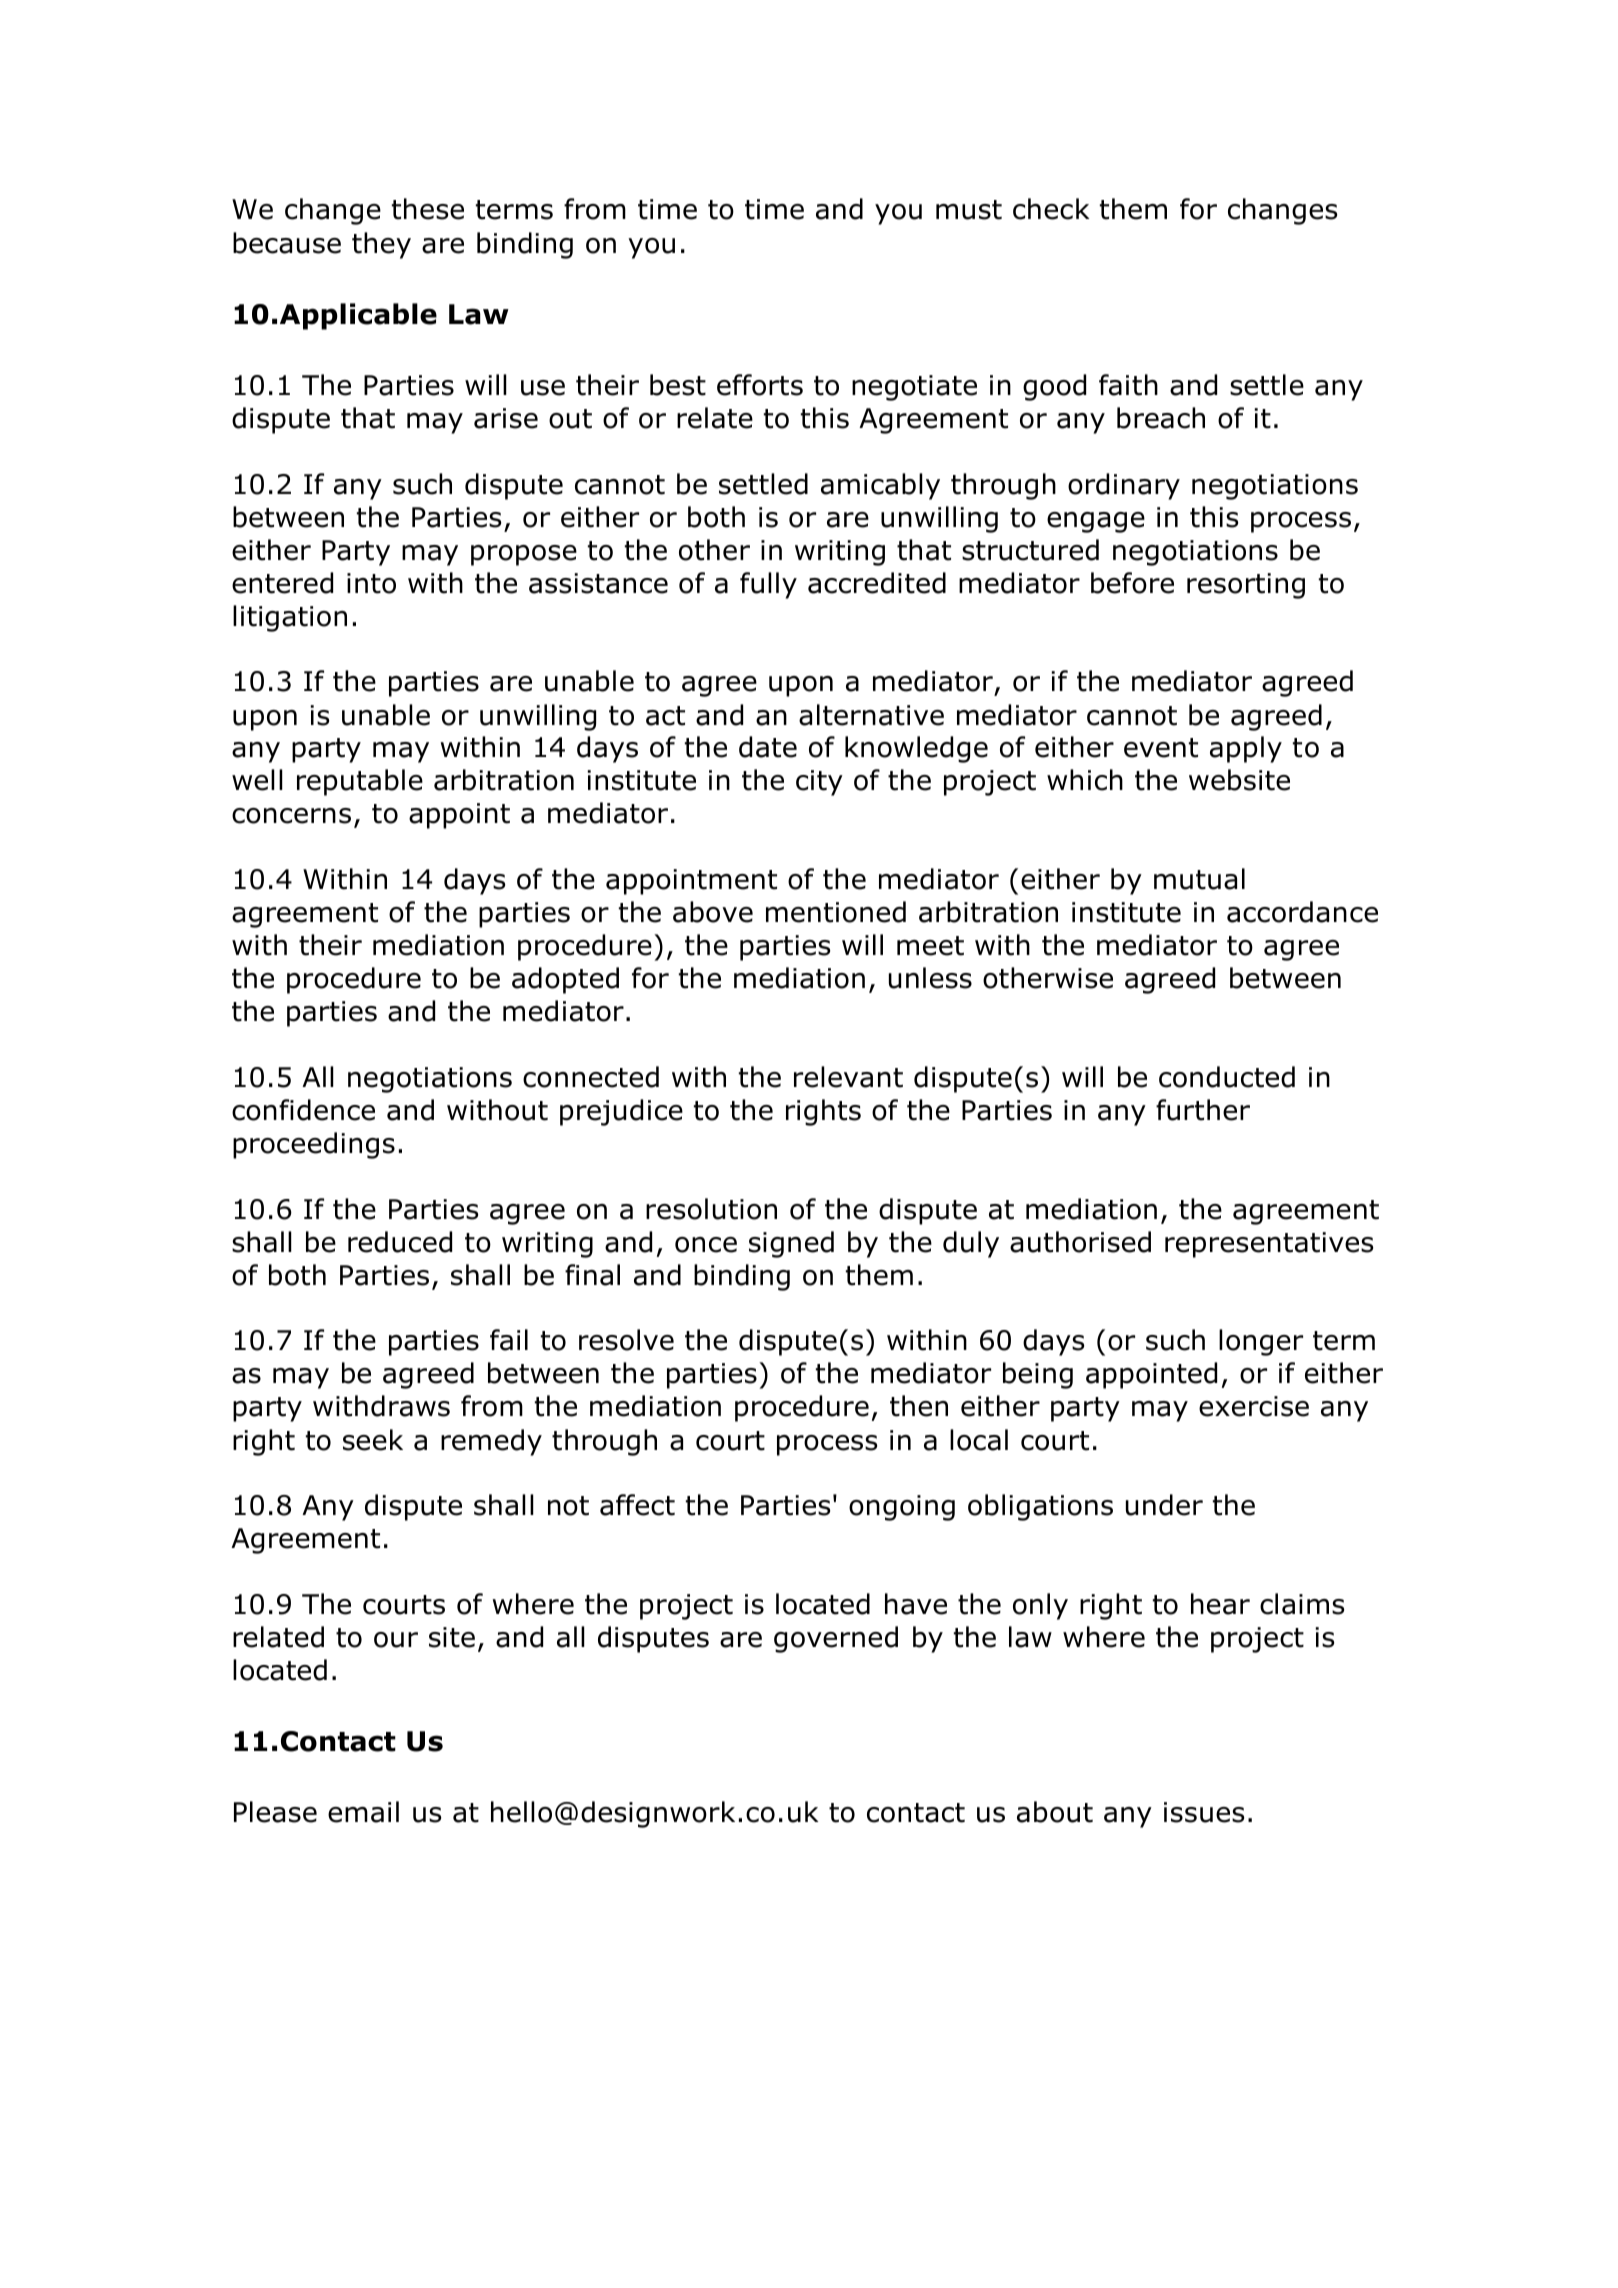 This document has width=1618, height=2288. What do you see at coordinates (836, 1639) in the document?
I see `governed` at bounding box center [836, 1639].
